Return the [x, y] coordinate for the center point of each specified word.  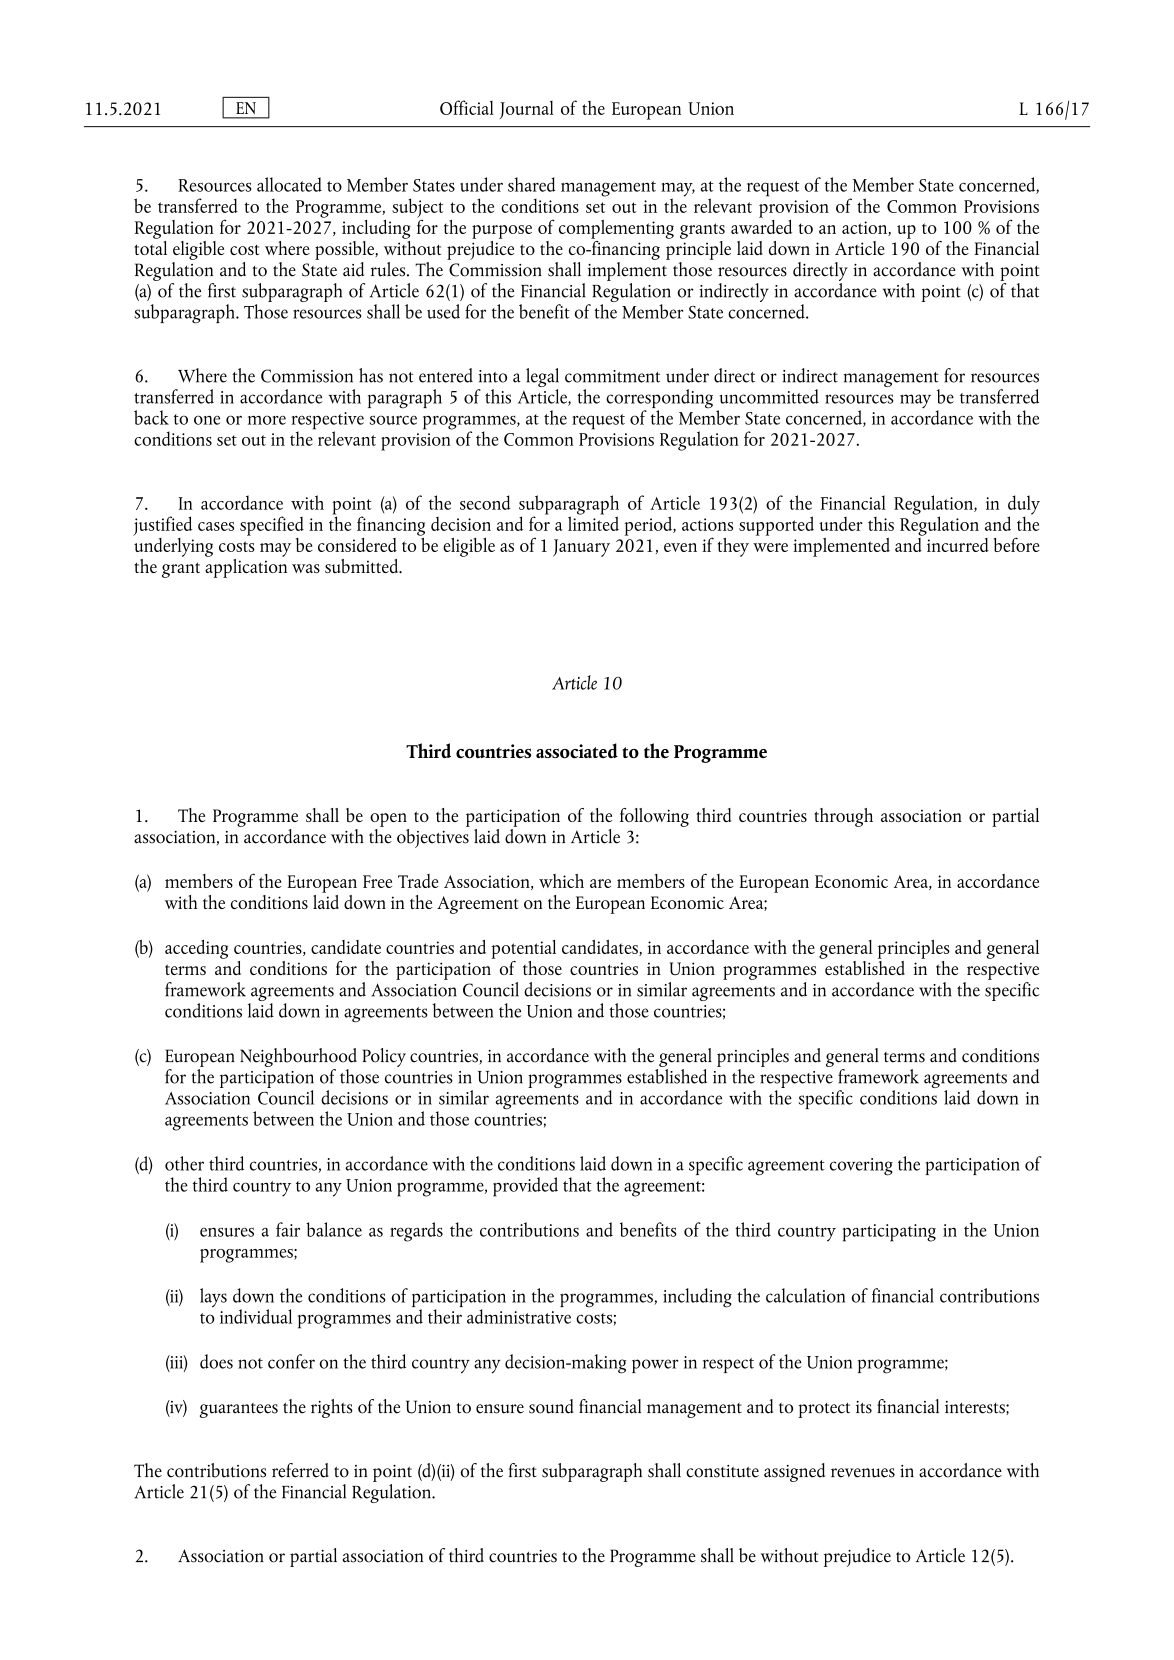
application [246, 567]
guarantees [239, 1410]
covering [861, 1167]
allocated [289, 184]
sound [551, 1406]
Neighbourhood [298, 1057]
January [581, 548]
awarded [761, 225]
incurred [958, 545]
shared [532, 184]
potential [523, 949]
